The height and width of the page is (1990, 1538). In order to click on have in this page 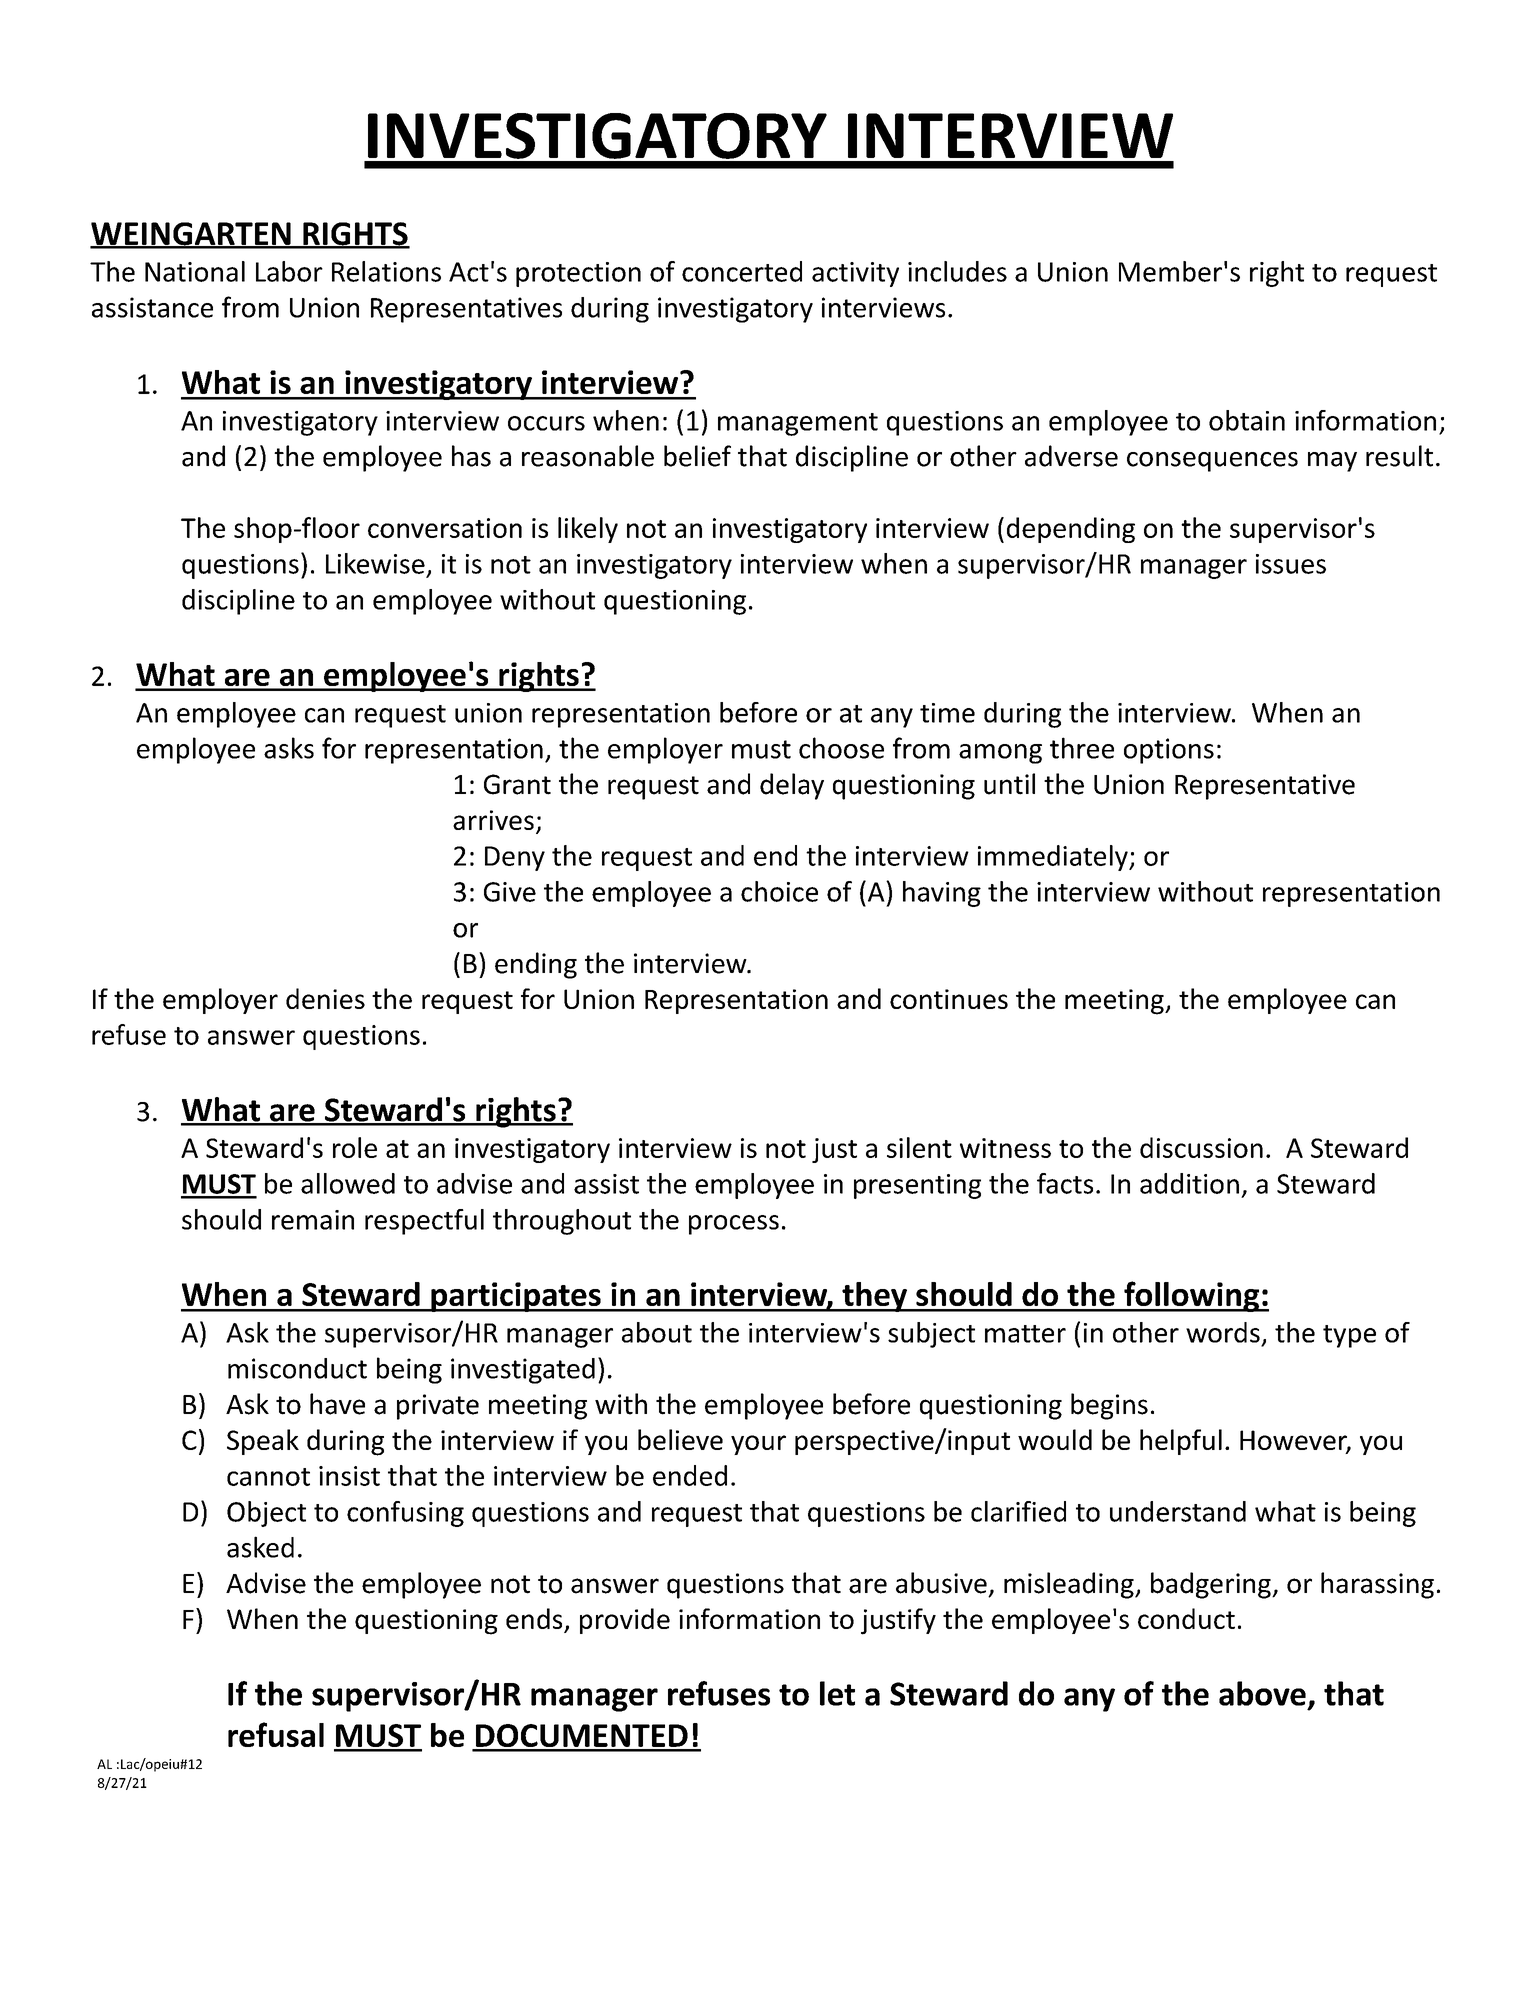, I will do `click(337, 1404)`.
